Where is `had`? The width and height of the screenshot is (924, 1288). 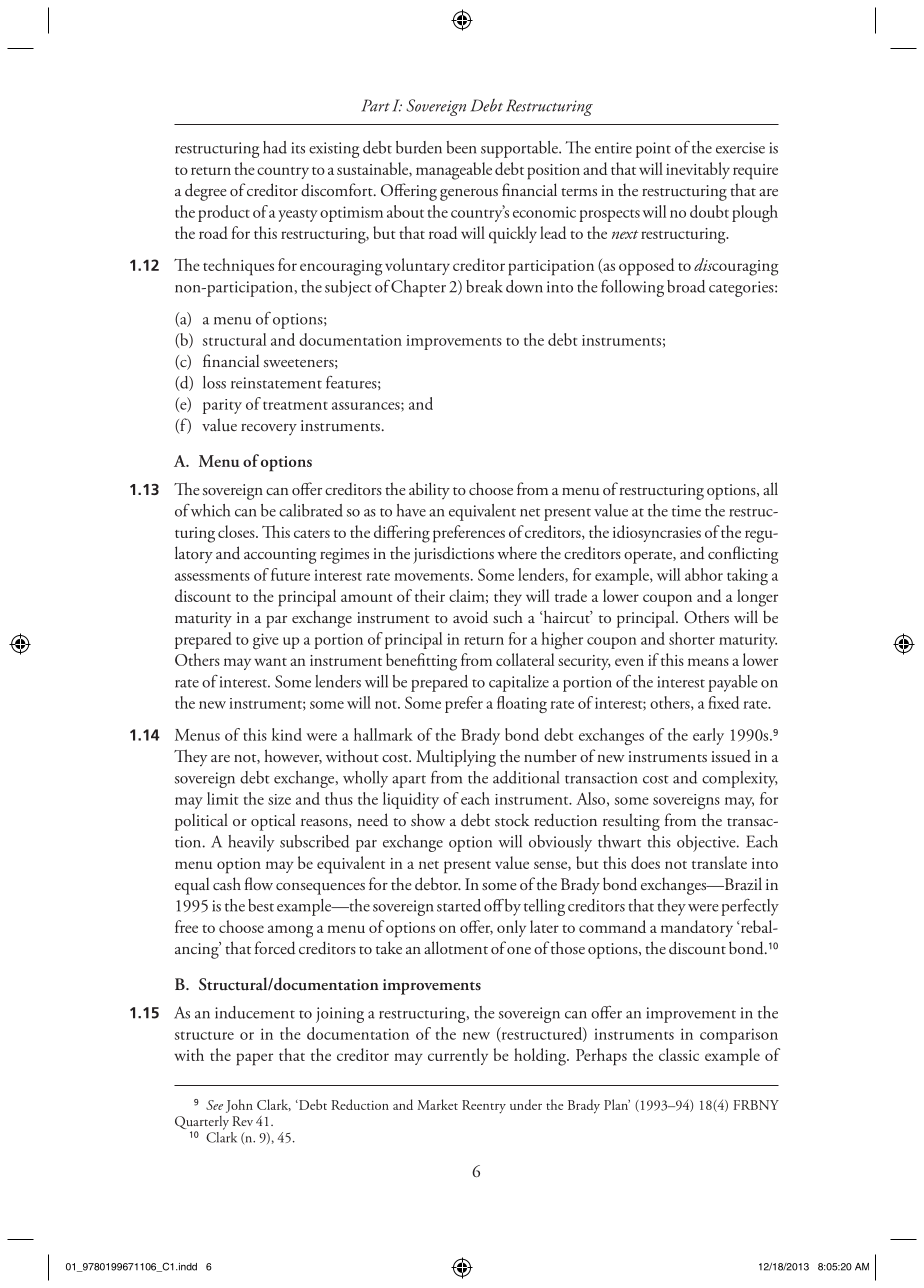
had is located at coordinates (275, 147).
